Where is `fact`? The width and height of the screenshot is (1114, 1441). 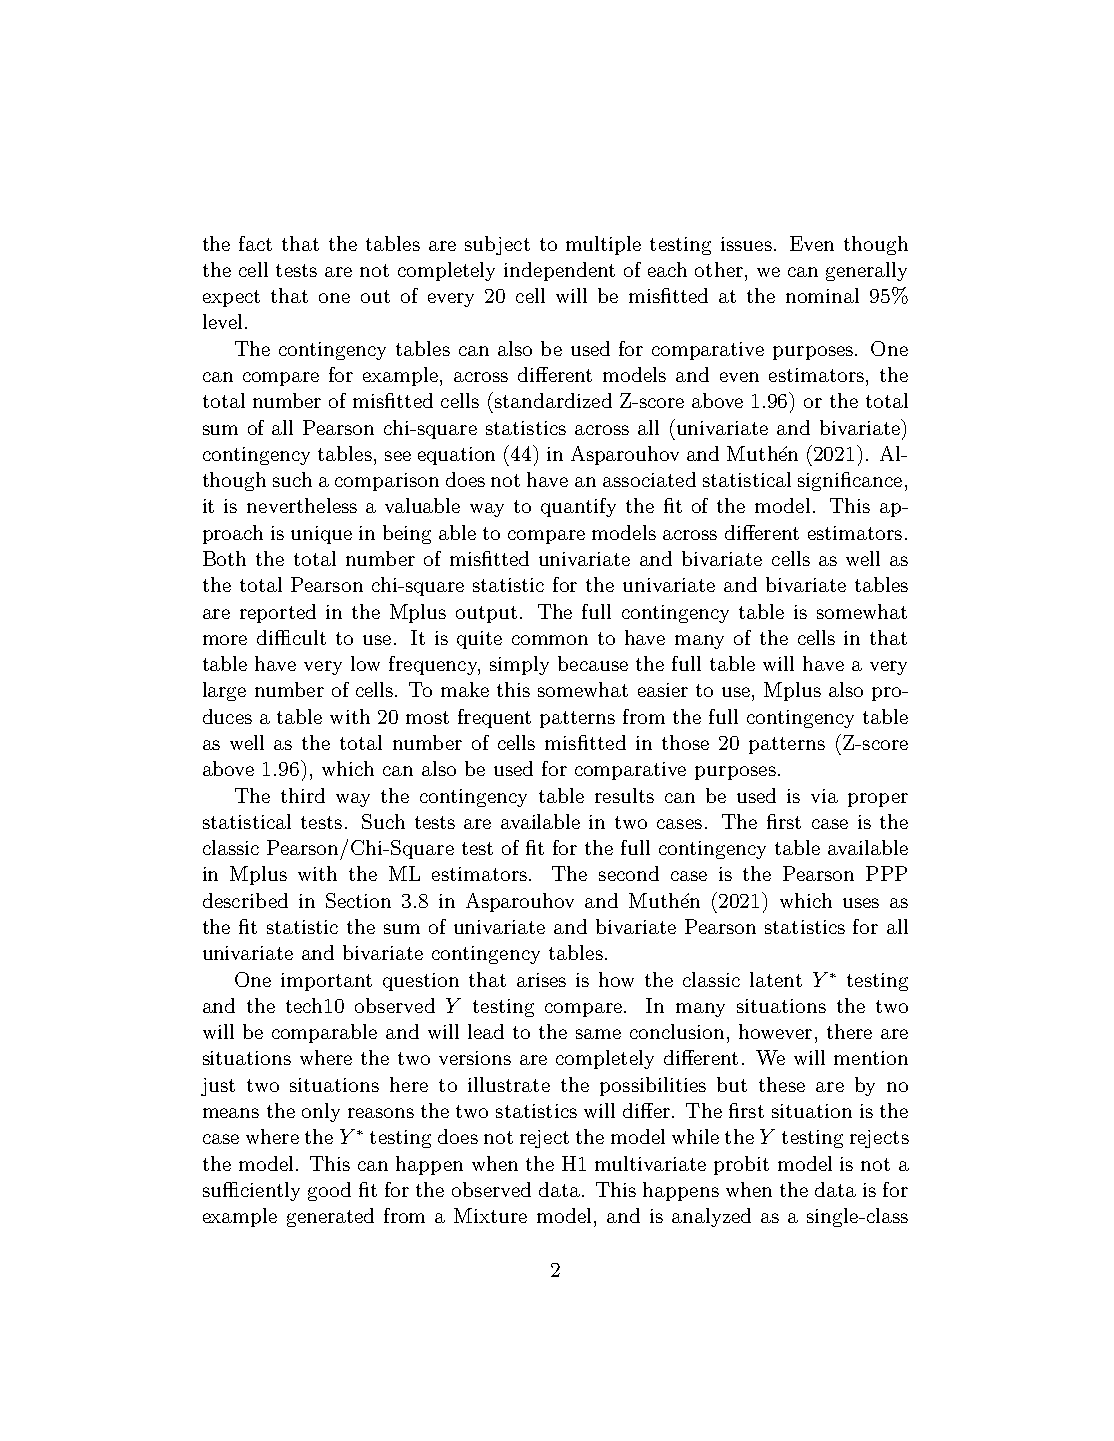 fact is located at coordinates (255, 243).
